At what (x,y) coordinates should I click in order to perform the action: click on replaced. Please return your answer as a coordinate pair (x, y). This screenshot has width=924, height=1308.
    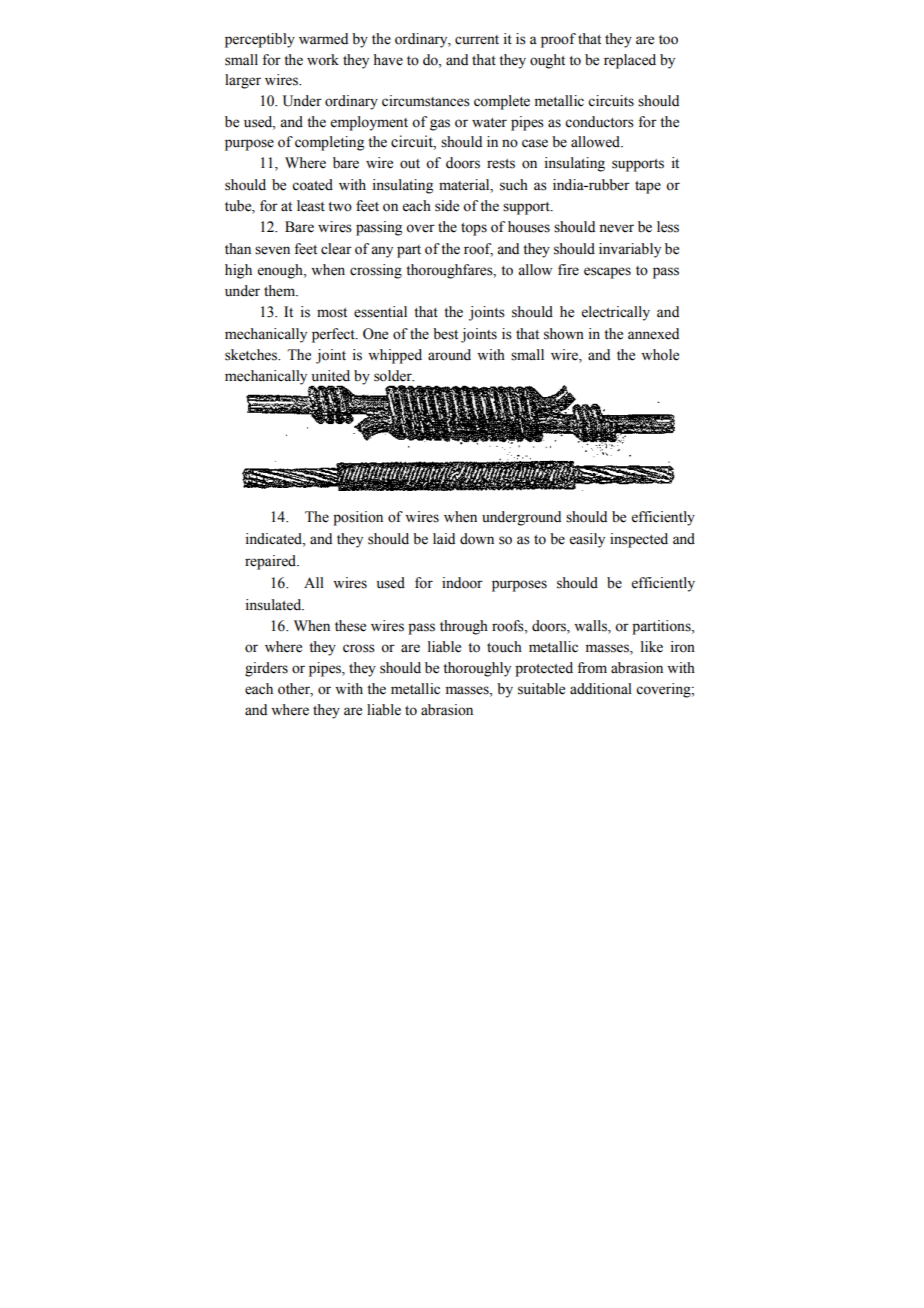
    Looking at the image, I should click on (630, 61).
